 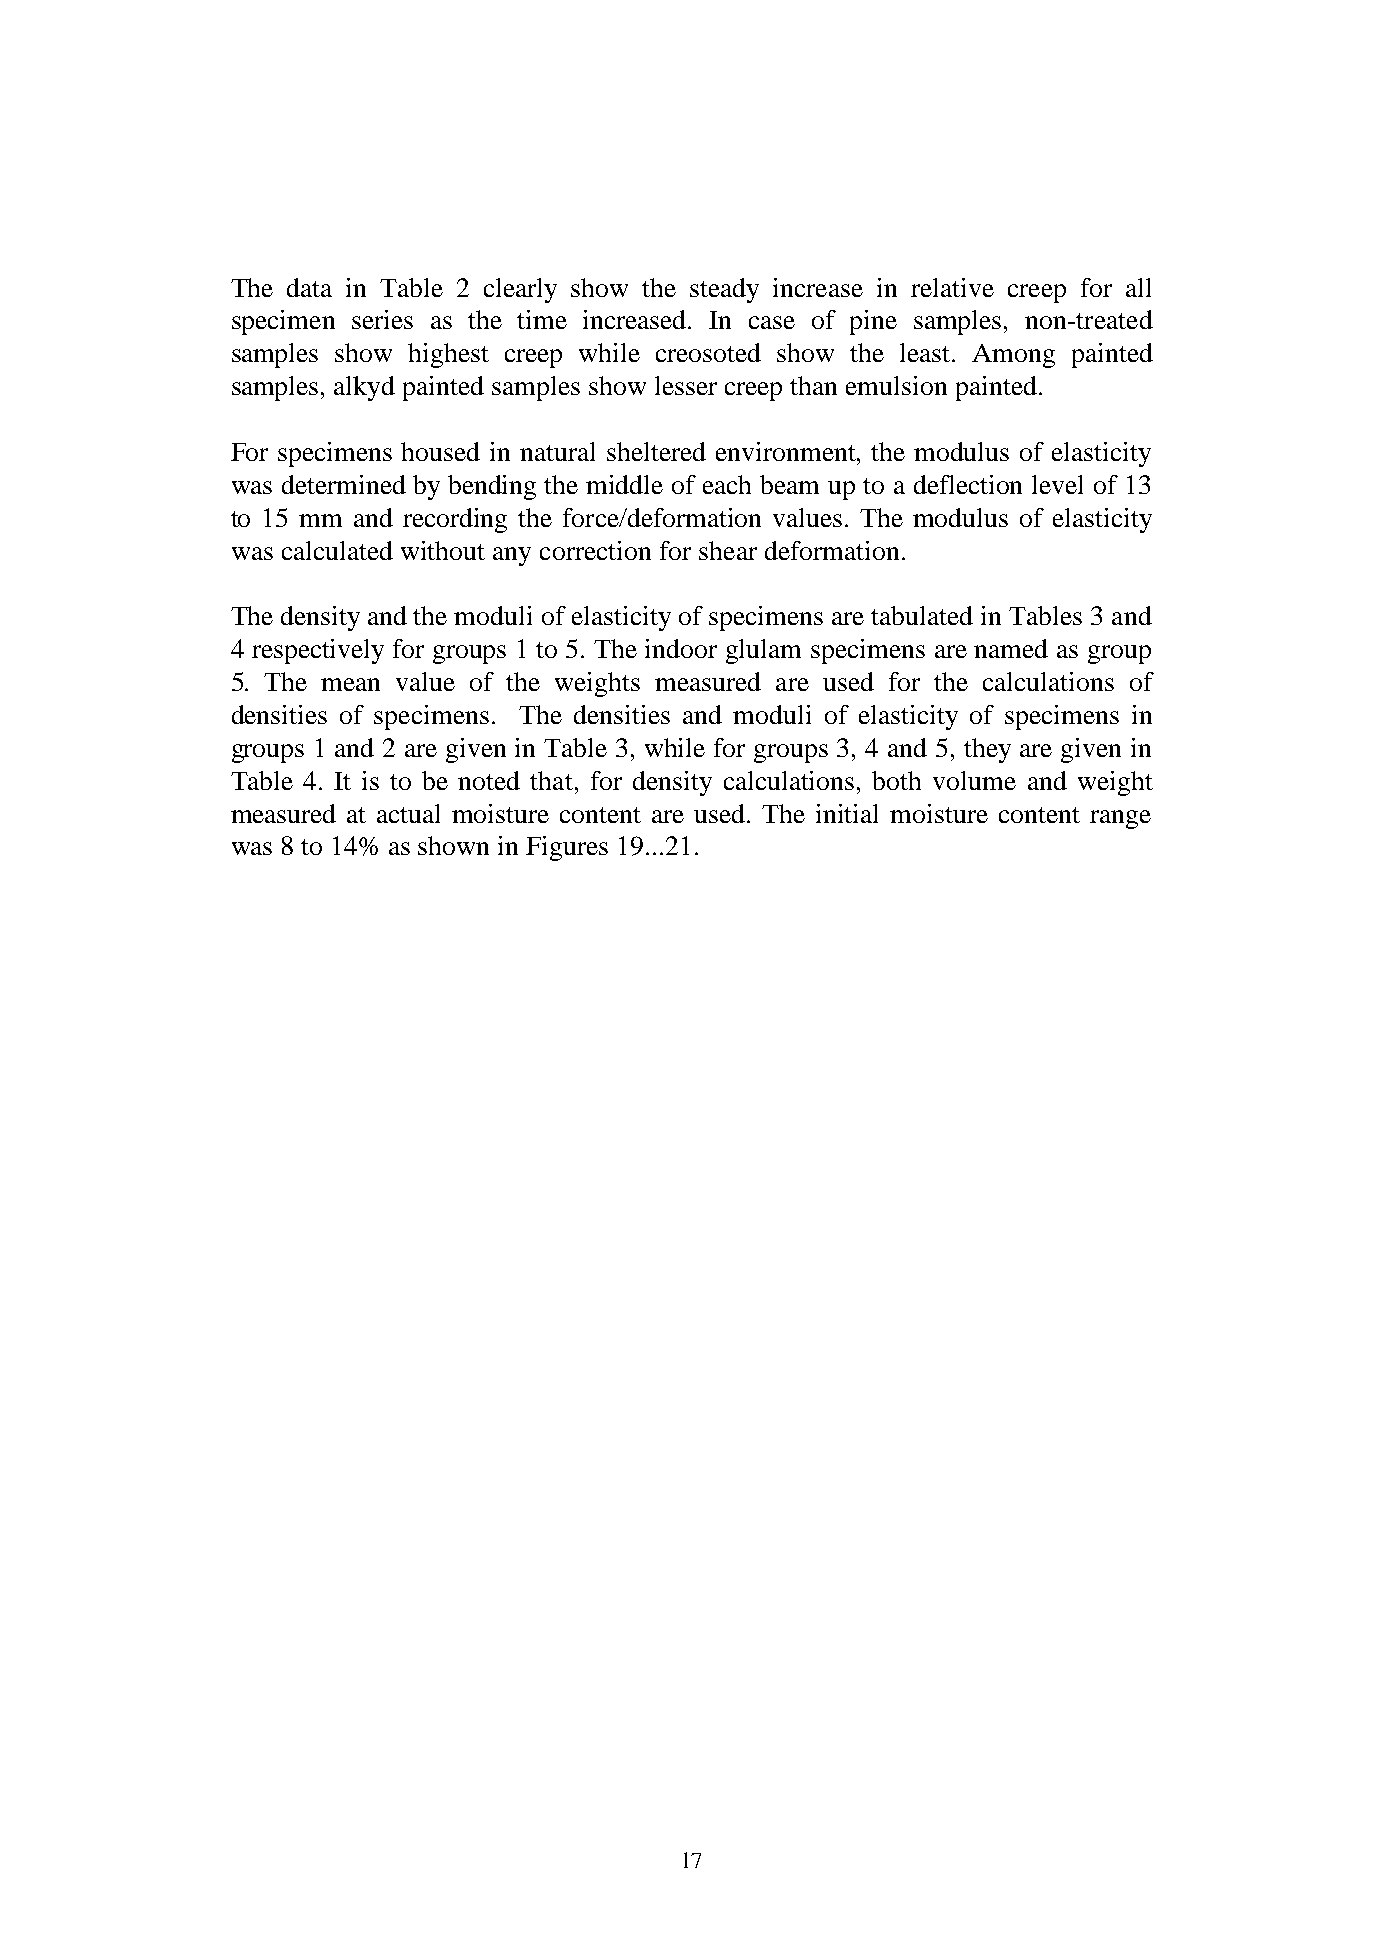 What do you see at coordinates (1057, 484) in the screenshot?
I see `level` at bounding box center [1057, 484].
